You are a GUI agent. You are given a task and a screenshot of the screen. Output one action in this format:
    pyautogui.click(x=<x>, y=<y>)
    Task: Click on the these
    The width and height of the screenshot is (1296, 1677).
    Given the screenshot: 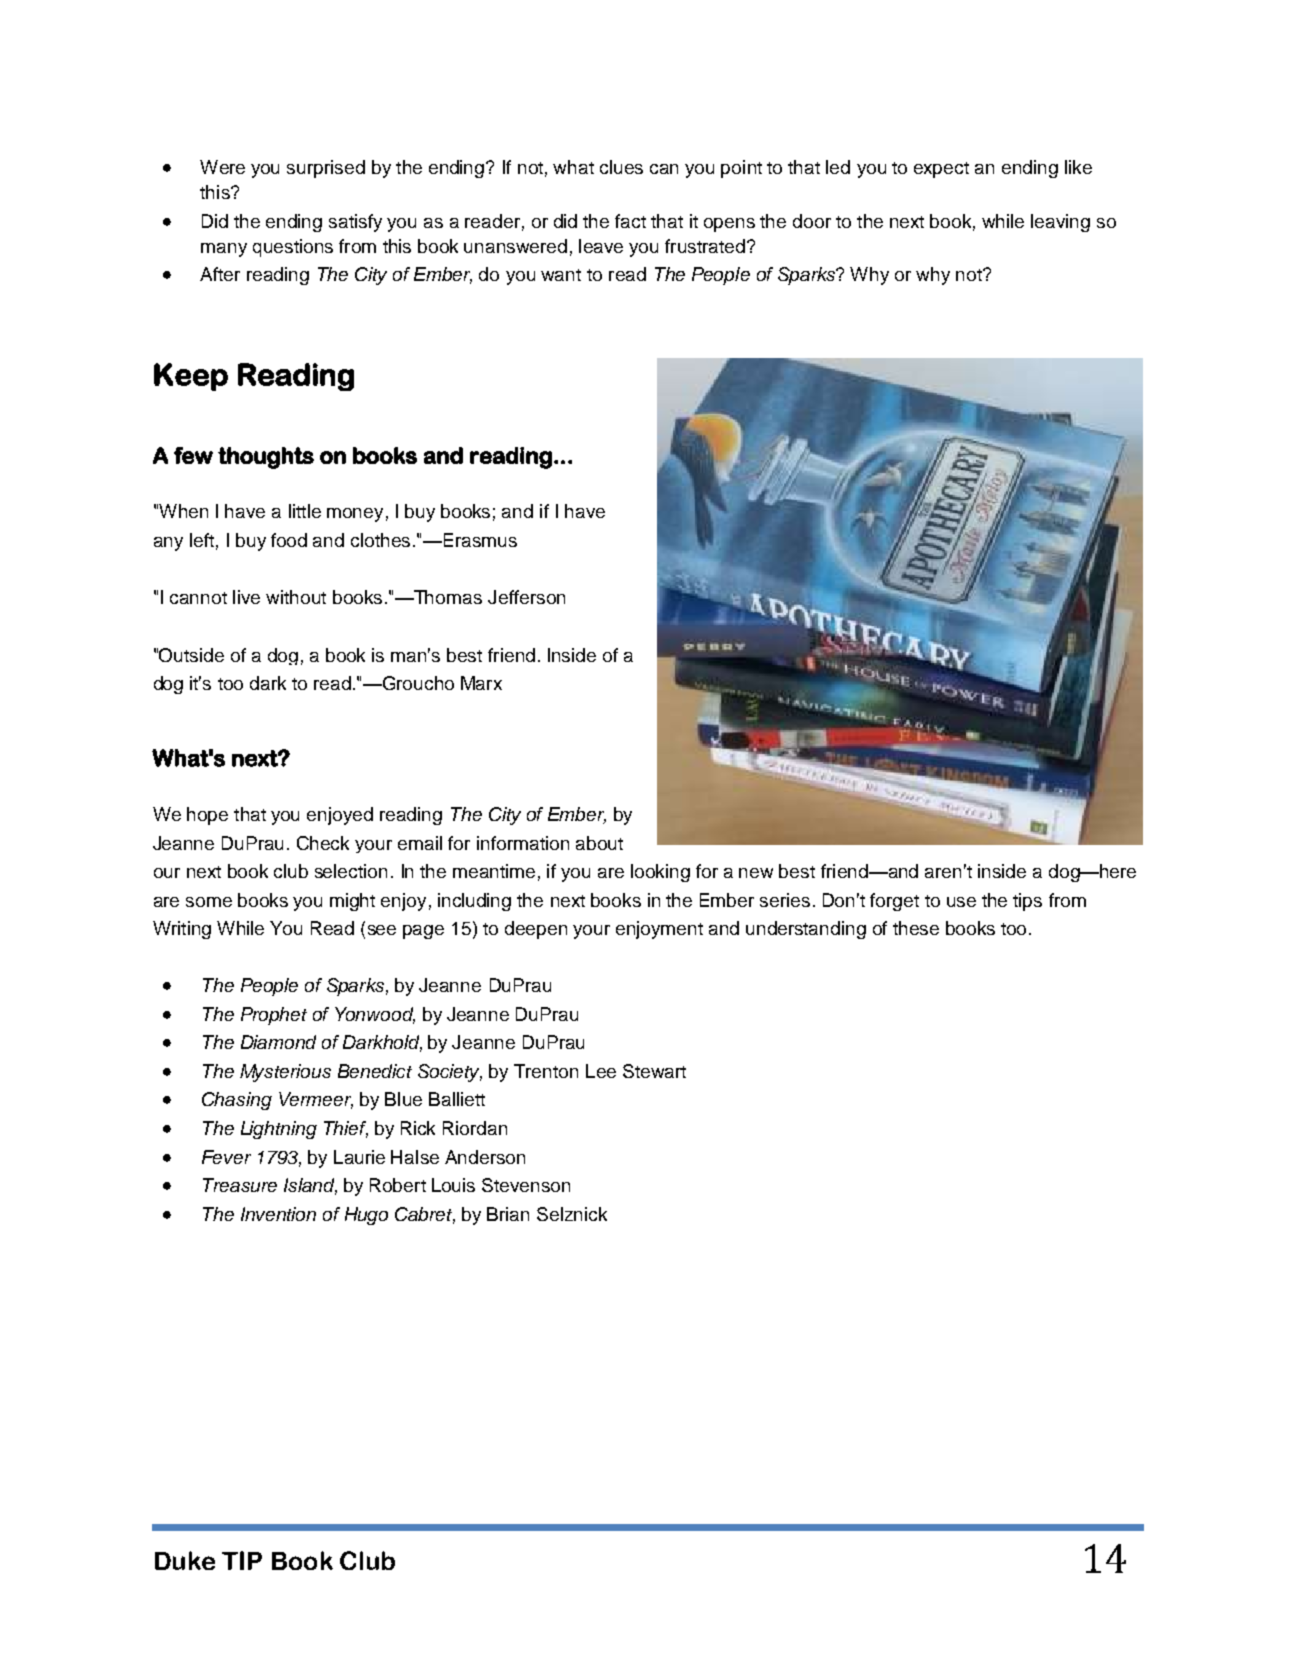 What is the action you would take?
    pyautogui.click(x=916, y=928)
